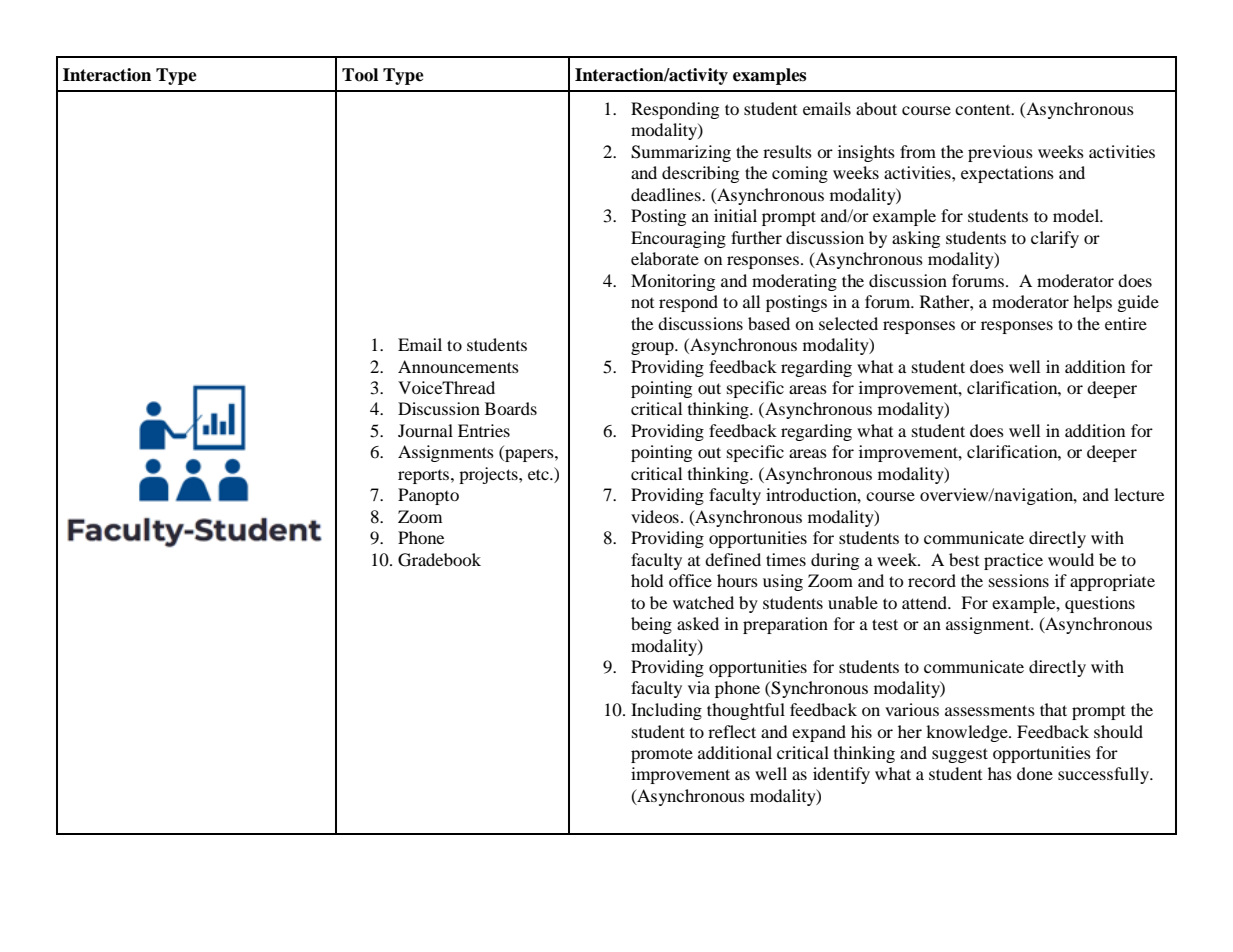 This screenshot has width=1233, height=952. What do you see at coordinates (1055, 239) in the screenshot?
I see `clarify` at bounding box center [1055, 239].
